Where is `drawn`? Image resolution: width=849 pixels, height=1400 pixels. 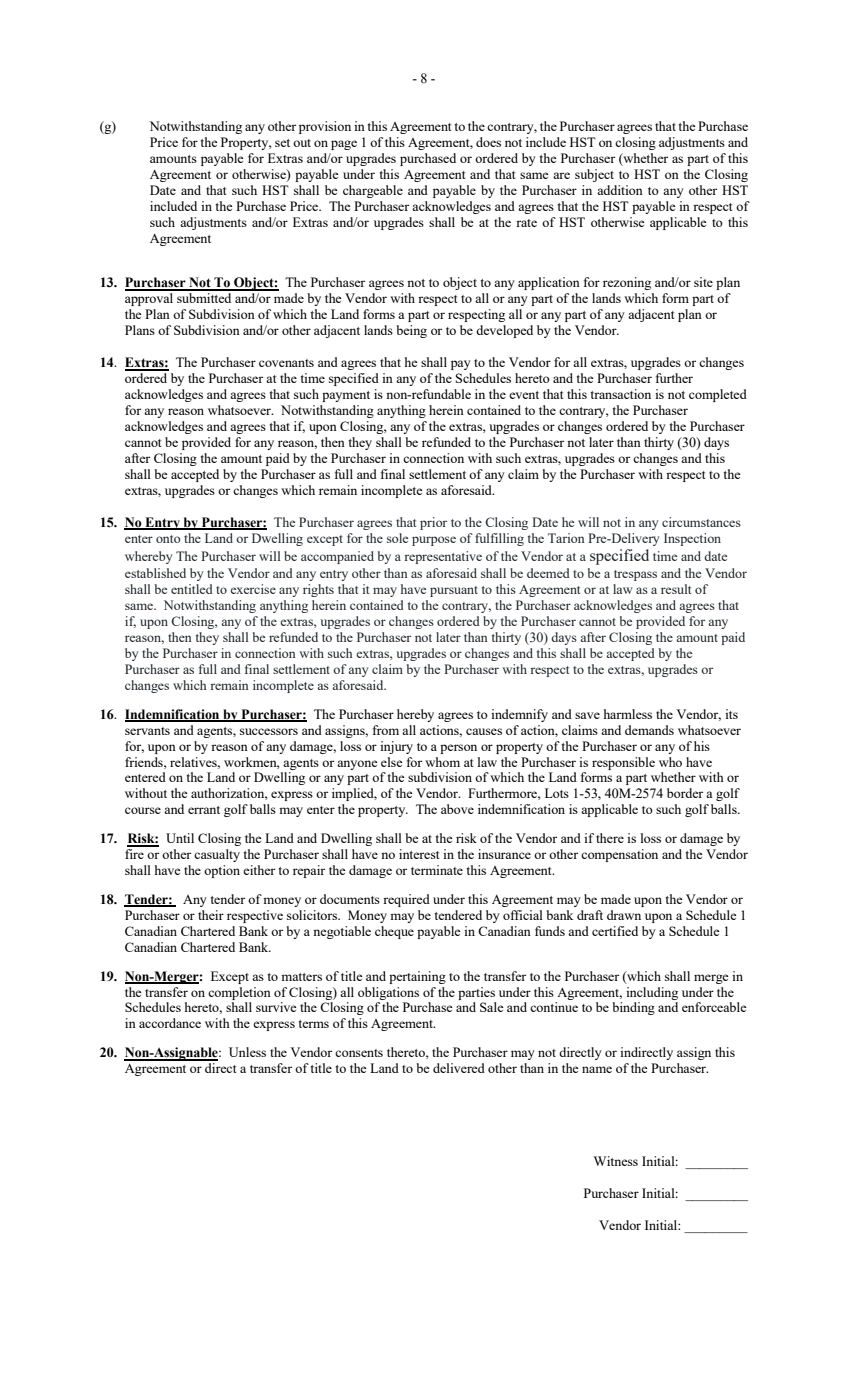
drawn is located at coordinates (624, 915).
